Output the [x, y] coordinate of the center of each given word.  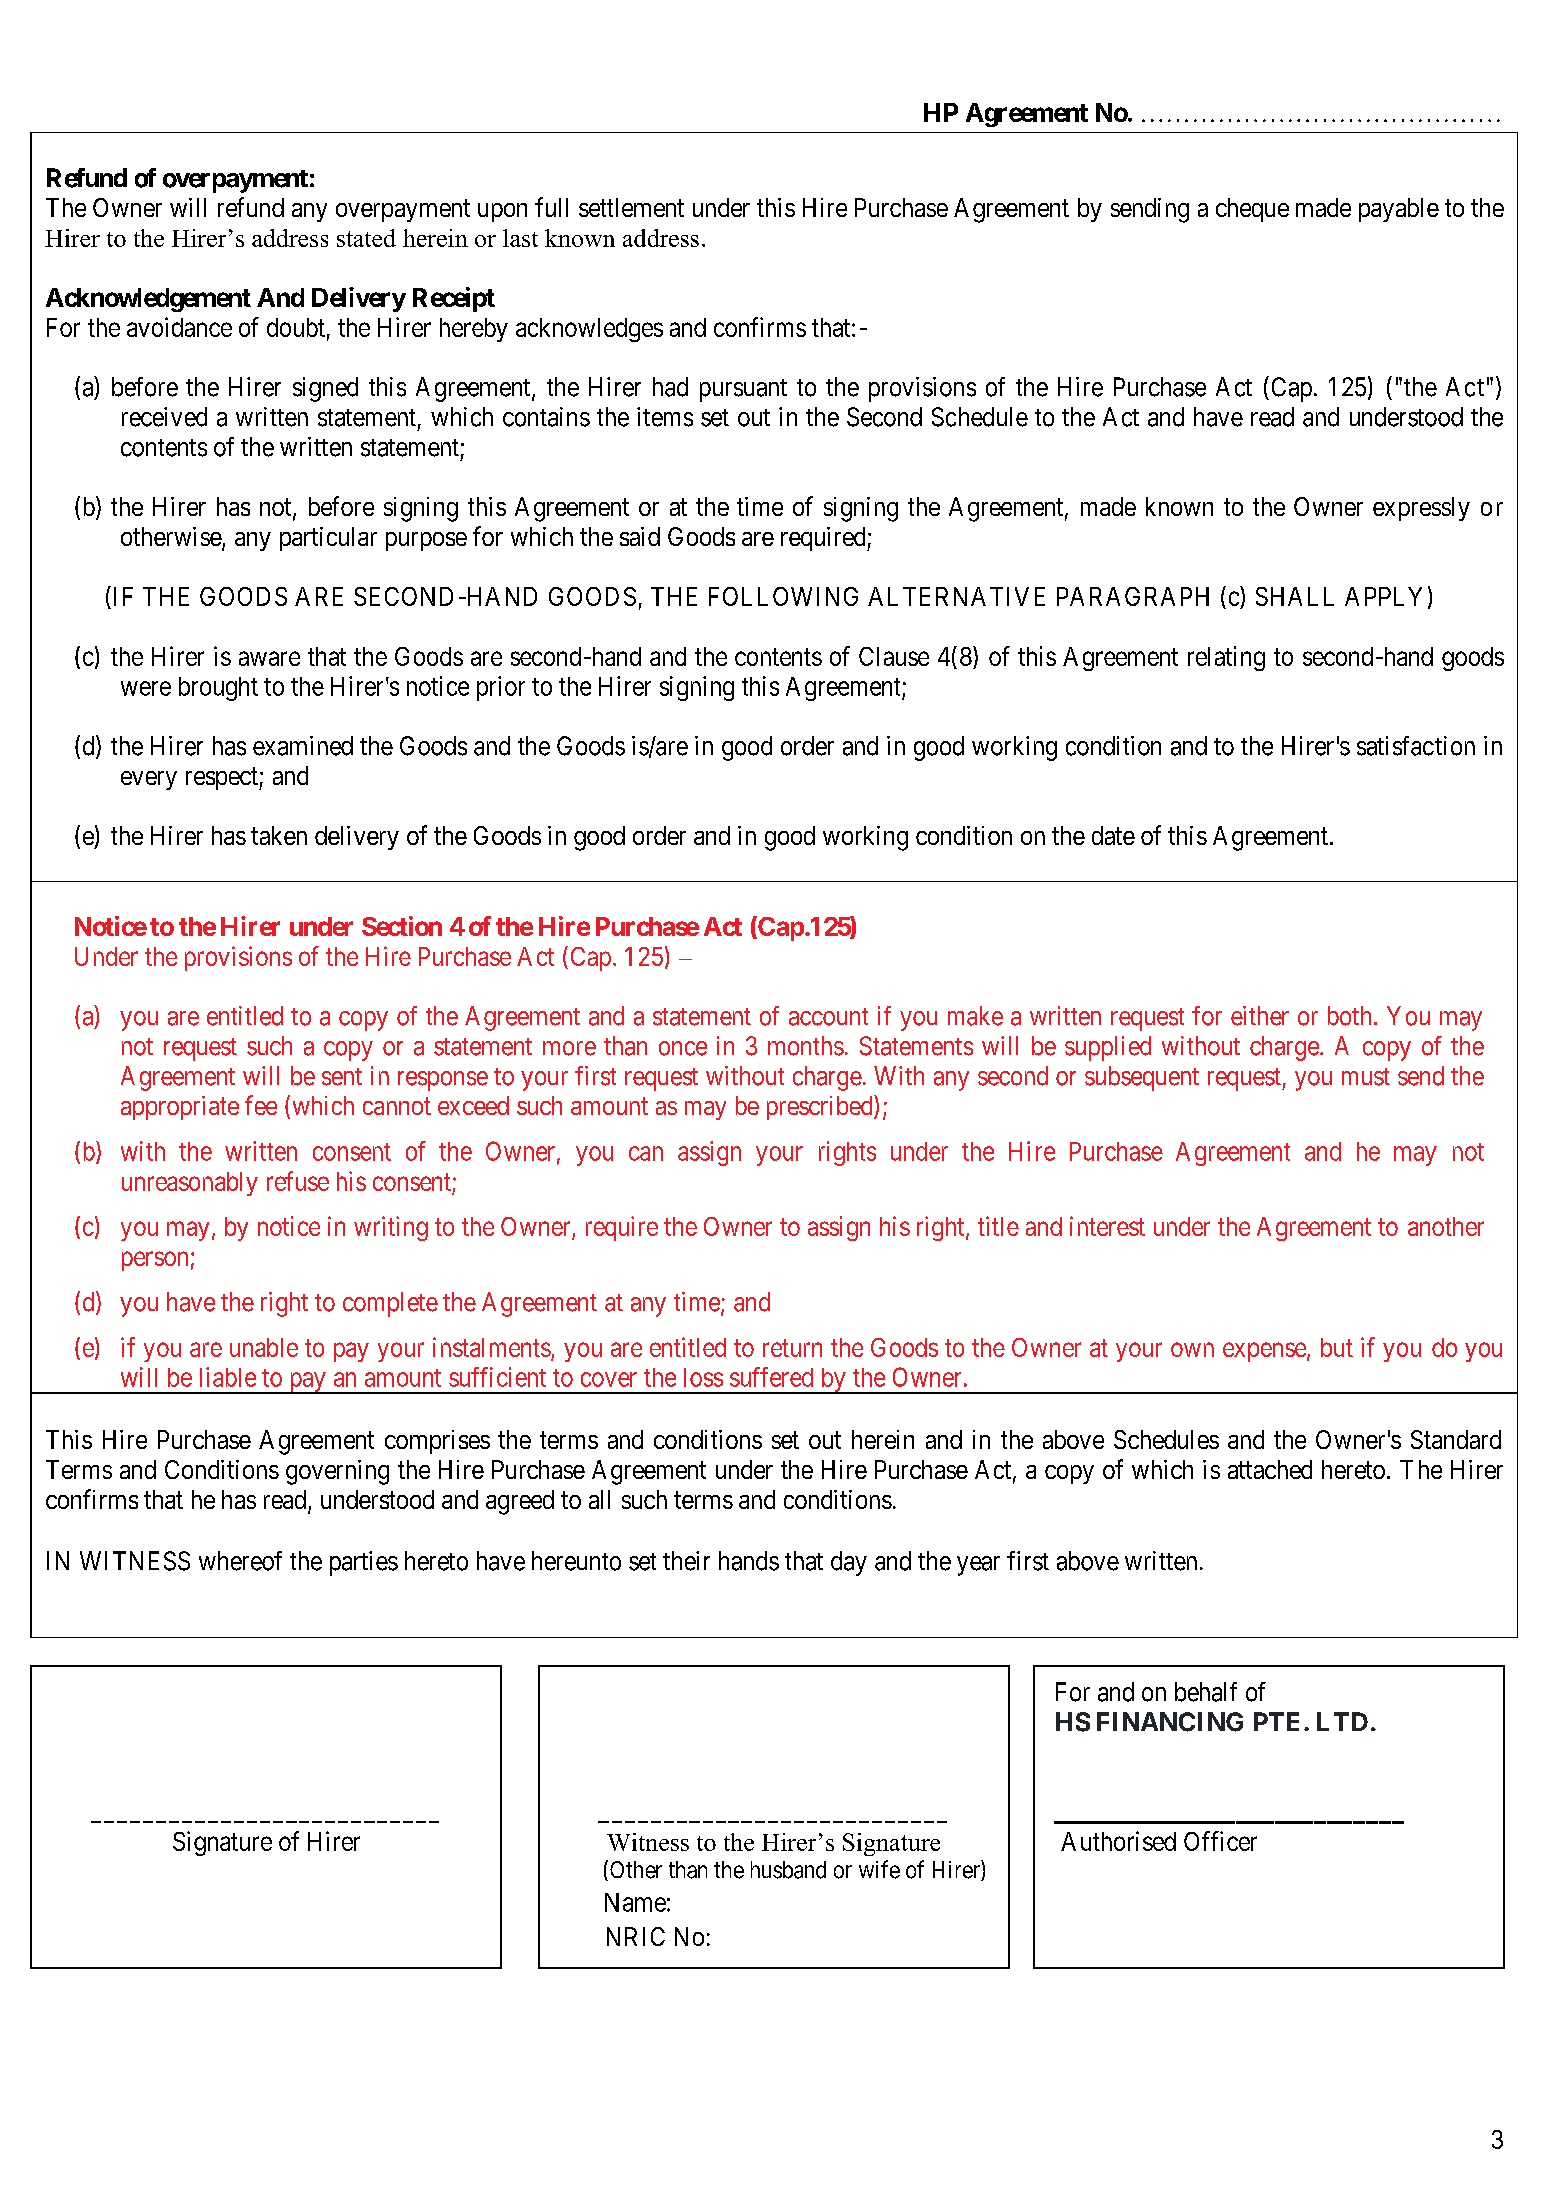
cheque [1252, 210]
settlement [631, 207]
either [1260, 1016]
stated [366, 238]
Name [635, 1902]
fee [261, 1105]
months [806, 1046]
